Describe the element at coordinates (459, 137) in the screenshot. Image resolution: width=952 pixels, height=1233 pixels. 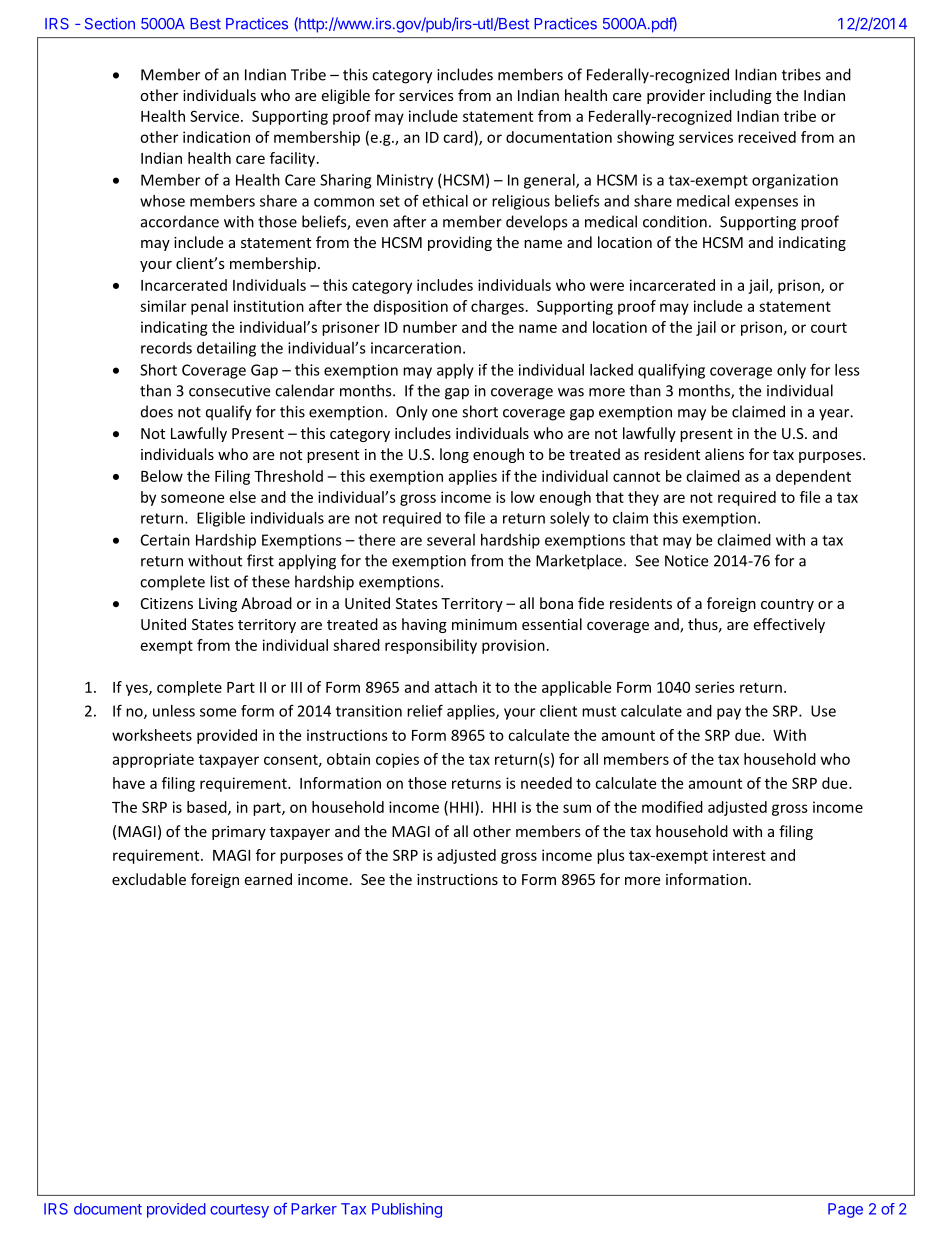
I see `card` at that location.
